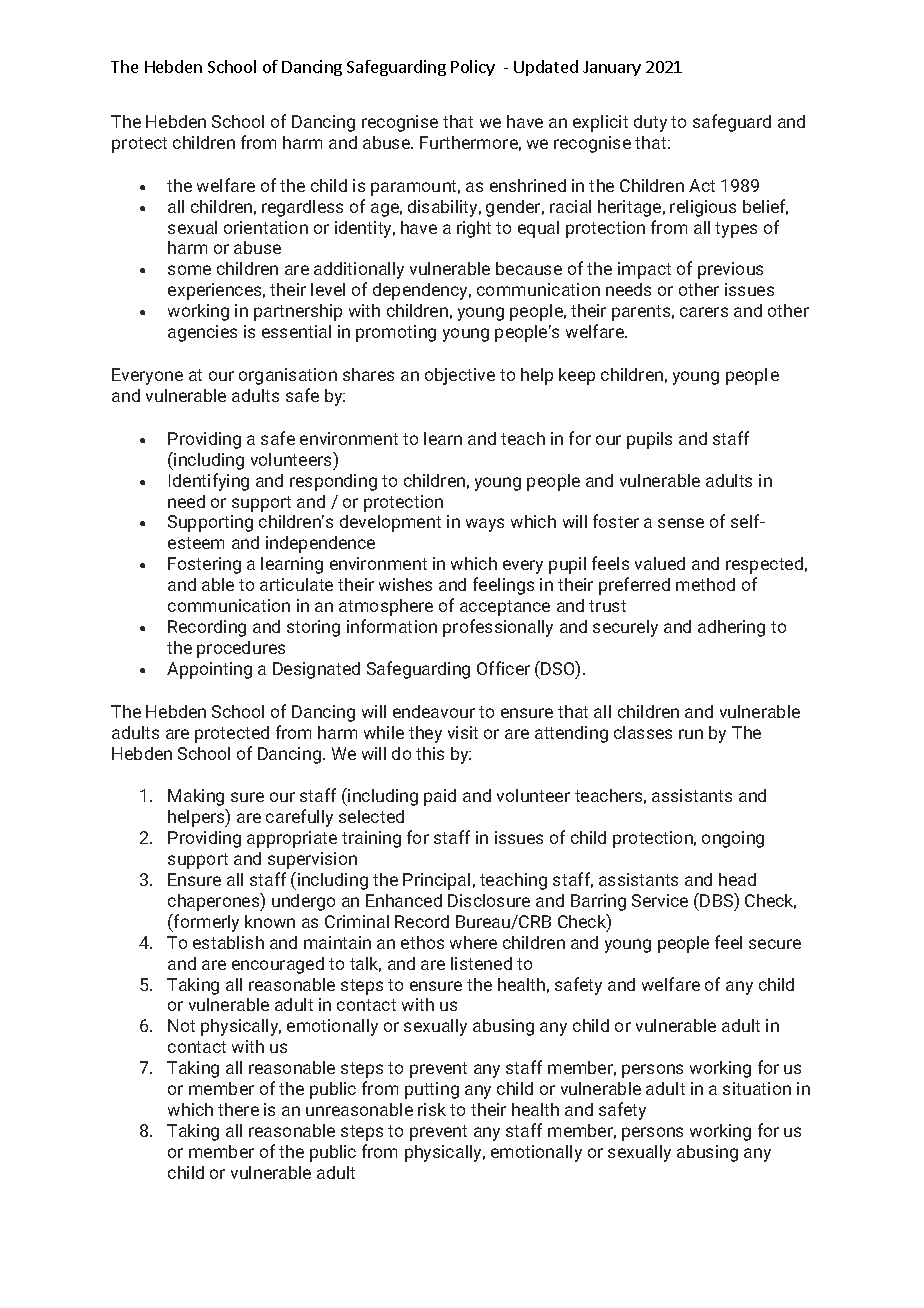 This screenshot has width=924, height=1308. I want to click on regardless, so click(302, 208).
